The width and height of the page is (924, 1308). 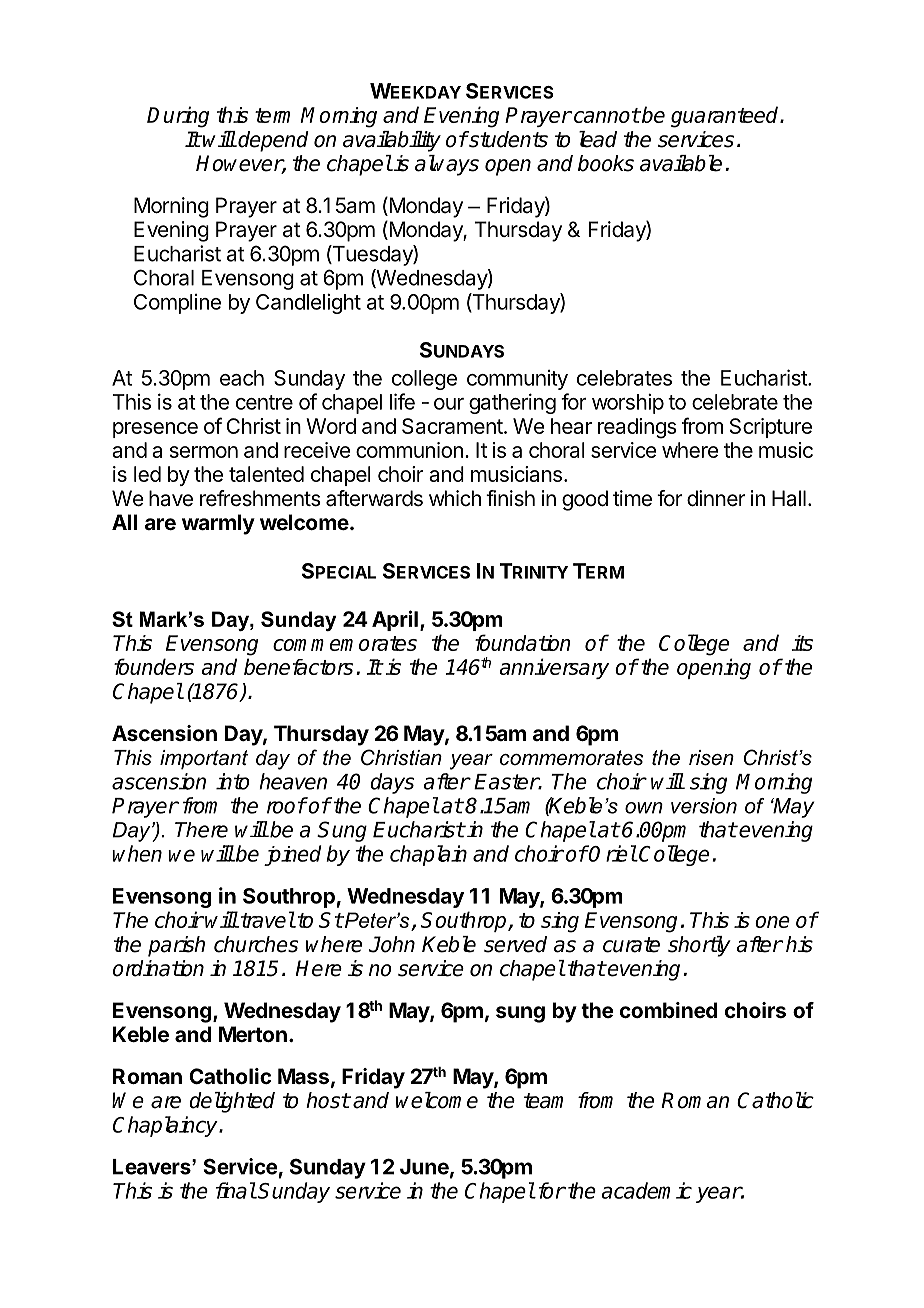 What do you see at coordinates (204, 452) in the page?
I see `sermon` at bounding box center [204, 452].
